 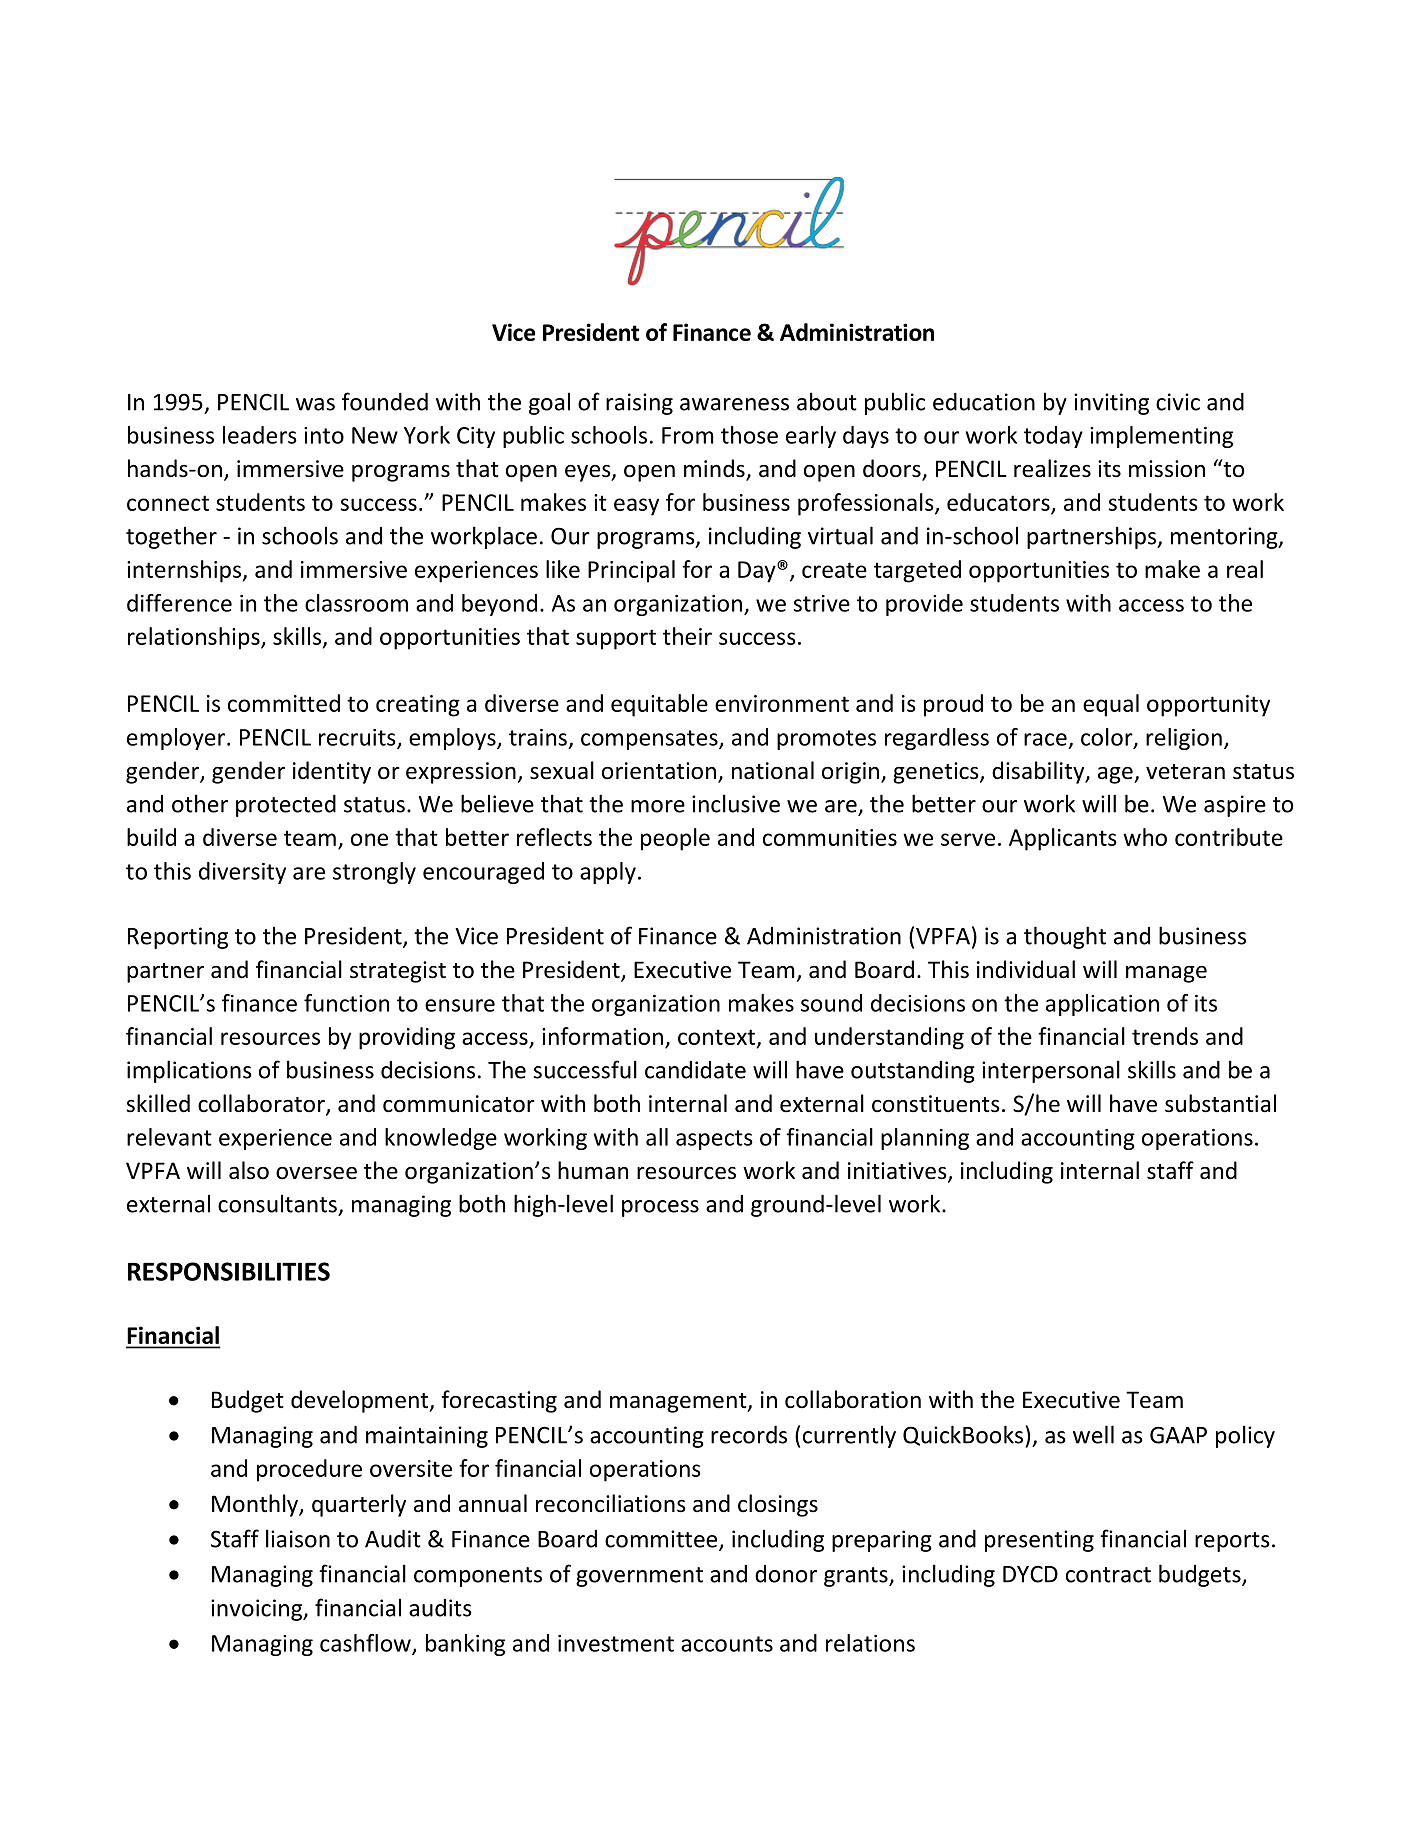 I want to click on cashflow, so click(x=366, y=1644).
